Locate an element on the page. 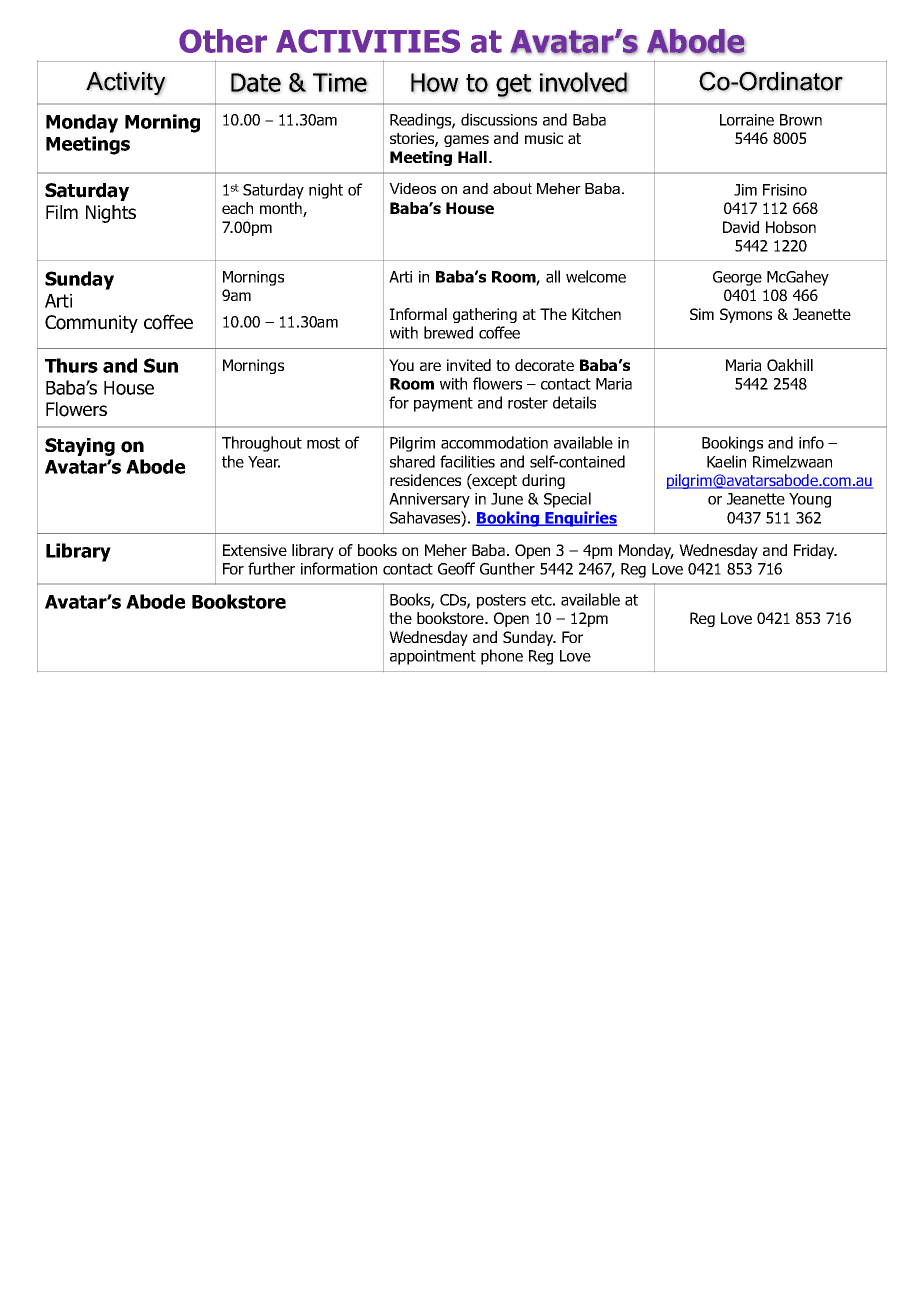 The height and width of the document is (1308, 924). Young is located at coordinates (810, 500).
